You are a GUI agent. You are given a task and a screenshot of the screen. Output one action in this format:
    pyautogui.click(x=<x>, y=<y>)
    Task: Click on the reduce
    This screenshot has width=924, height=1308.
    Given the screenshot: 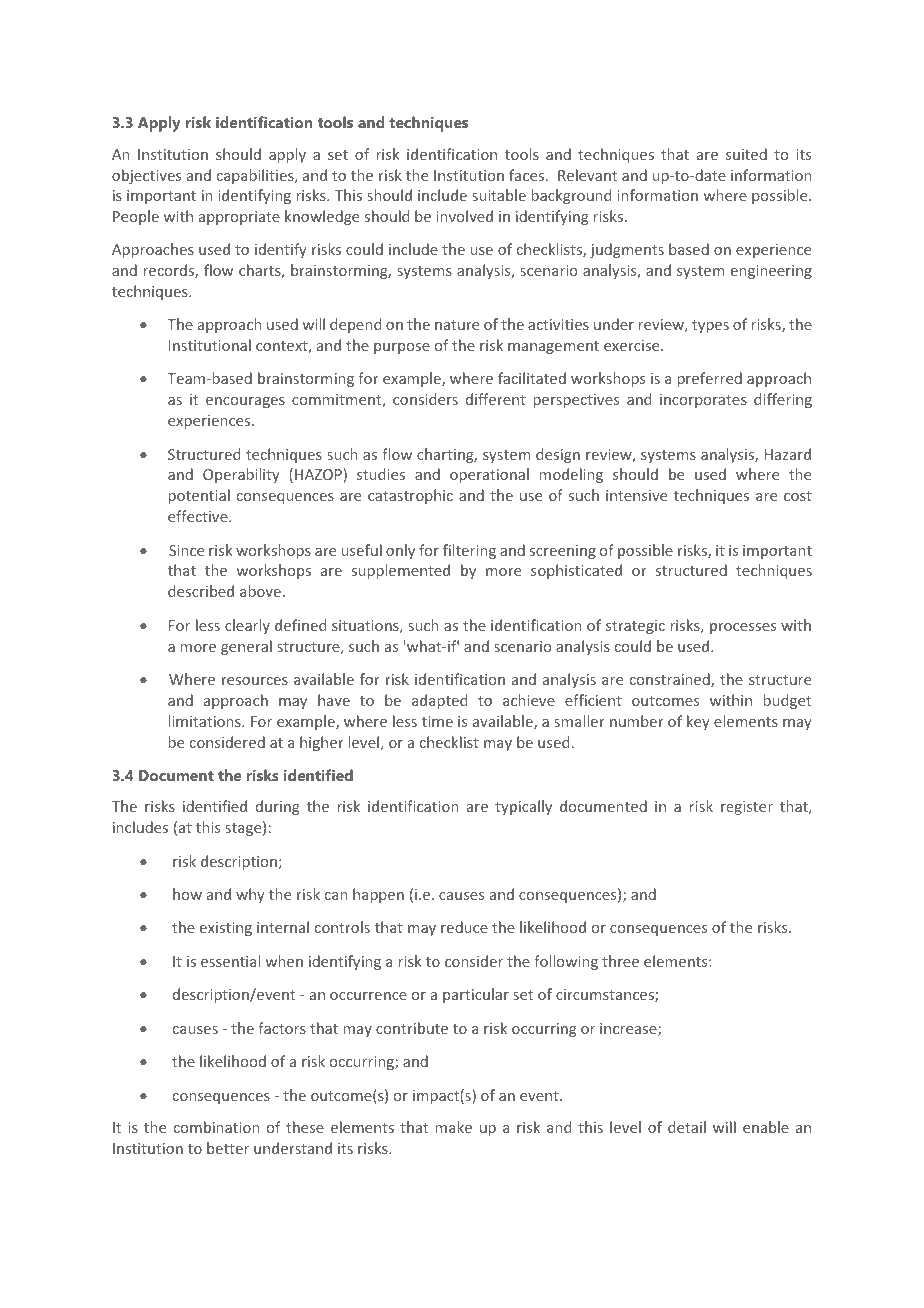 What is the action you would take?
    pyautogui.click(x=464, y=927)
